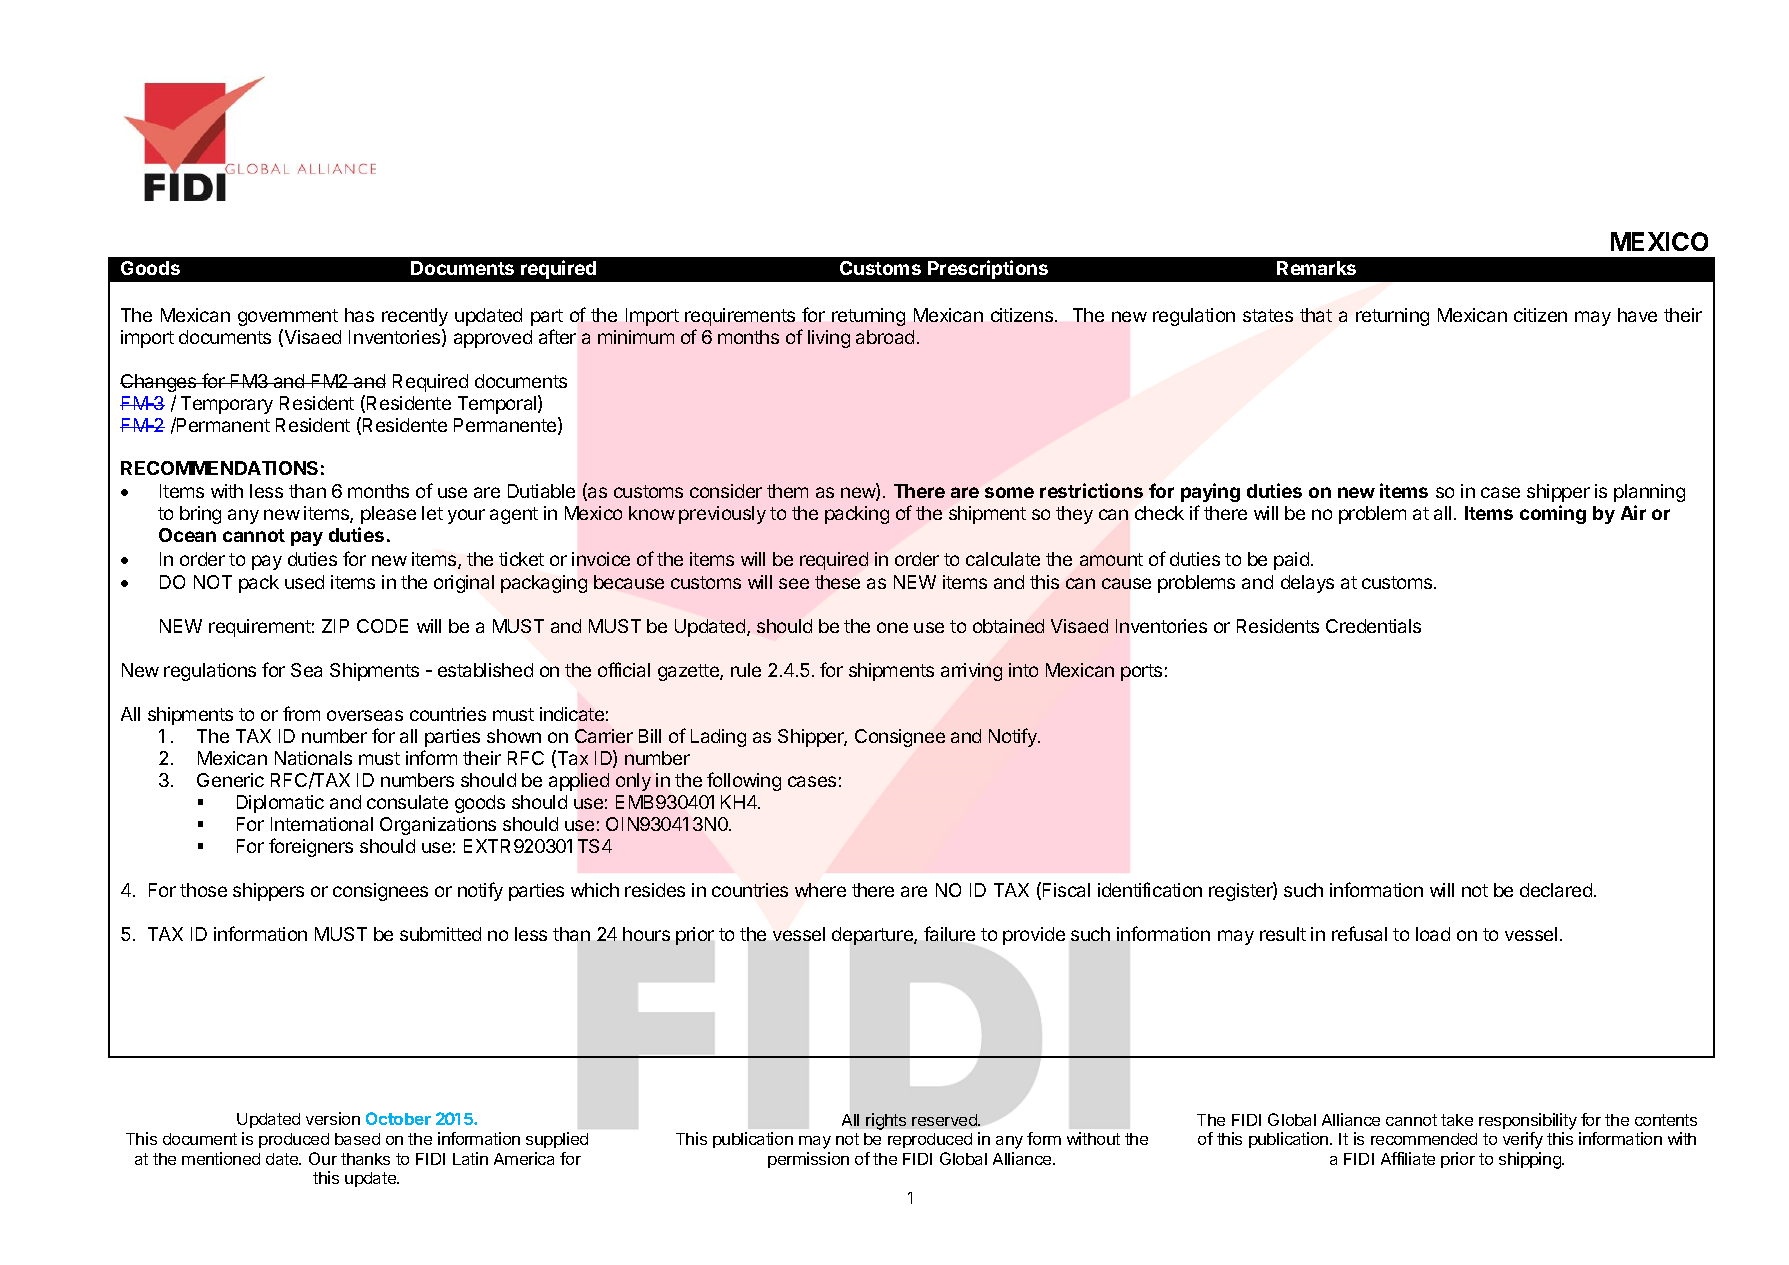 The height and width of the screenshot is (1265, 1789). What do you see at coordinates (311, 847) in the screenshot?
I see `foreigners` at bounding box center [311, 847].
